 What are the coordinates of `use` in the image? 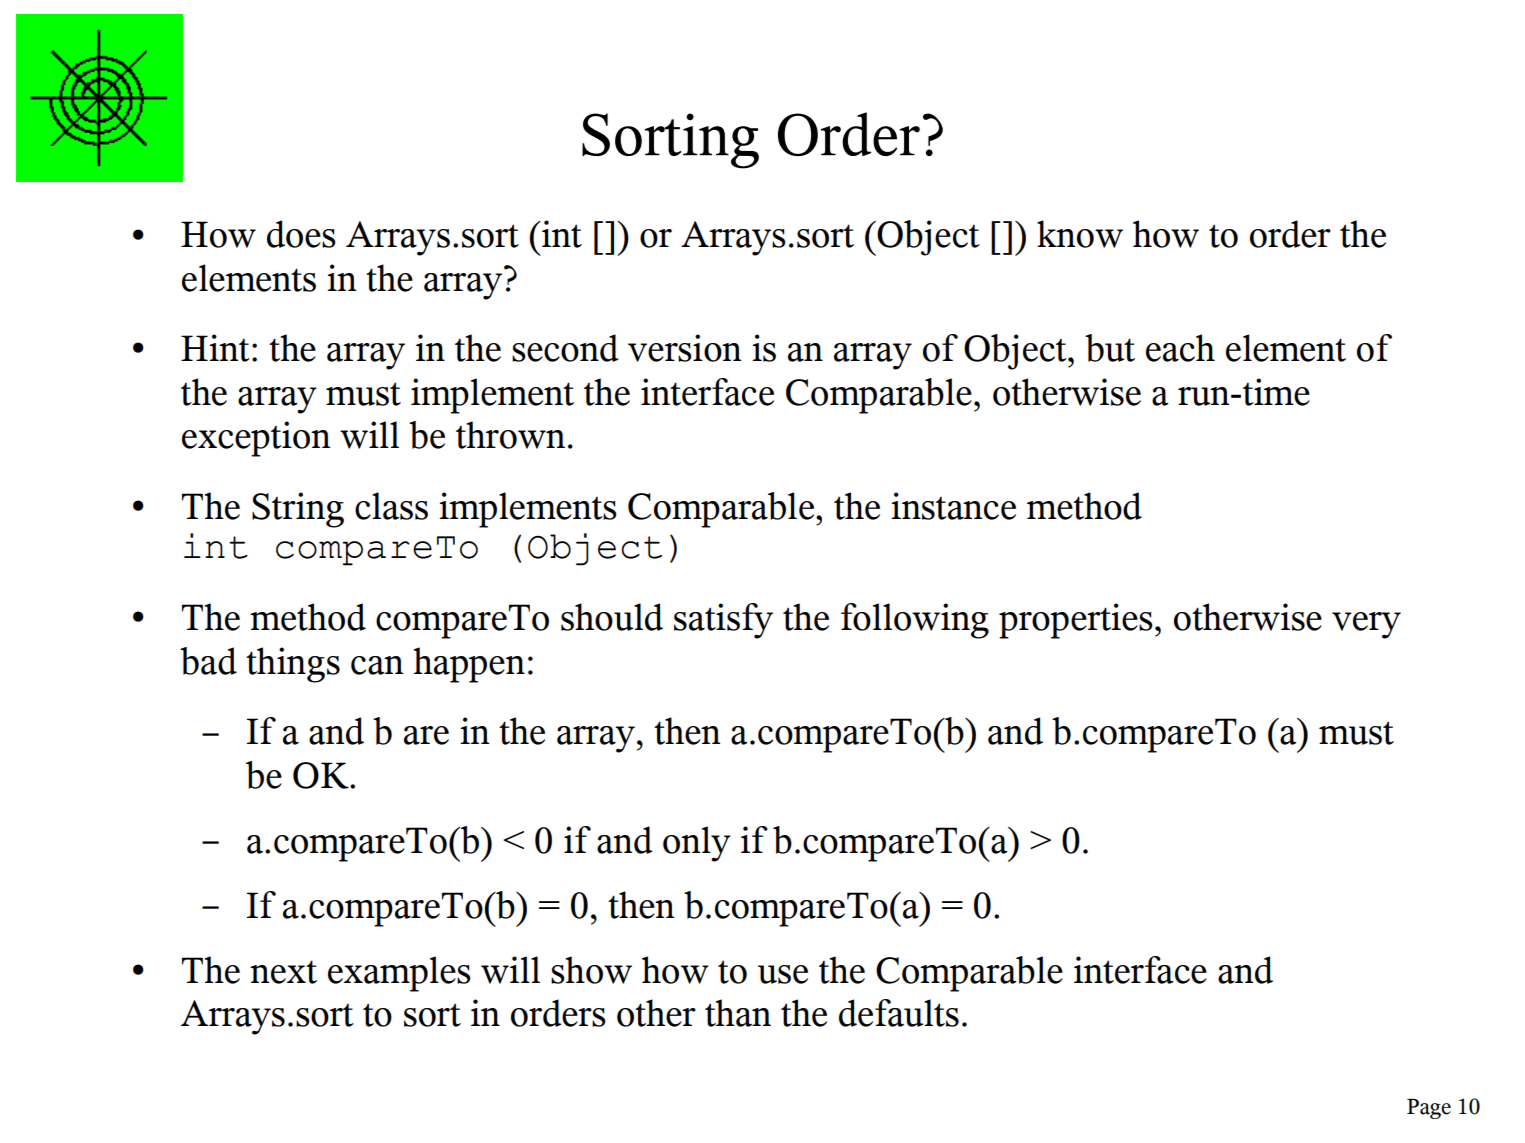 It's located at (783, 974).
